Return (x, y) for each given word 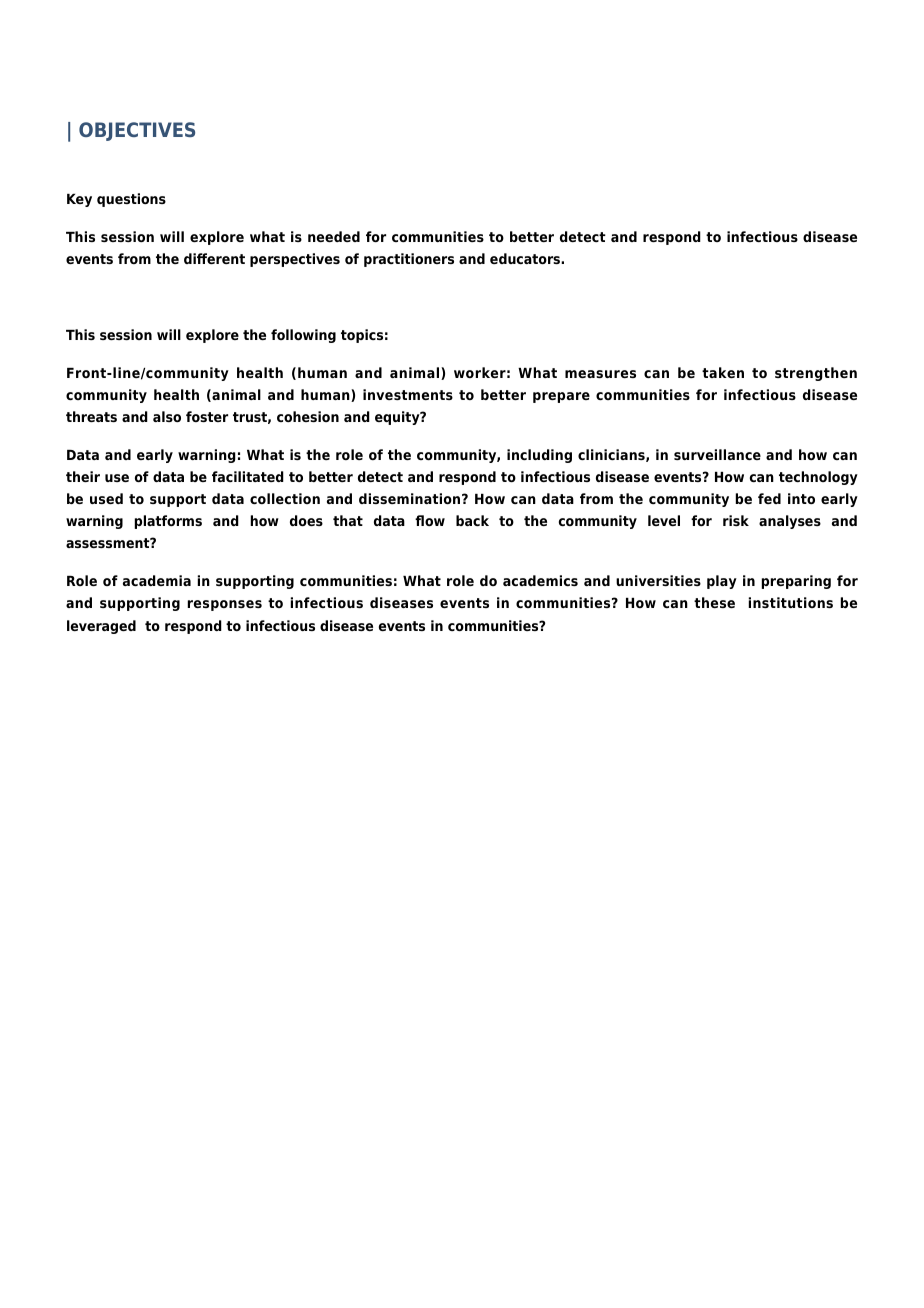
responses (225, 605)
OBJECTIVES (137, 131)
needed (334, 236)
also (167, 416)
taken (723, 372)
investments (408, 394)
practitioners (409, 260)
